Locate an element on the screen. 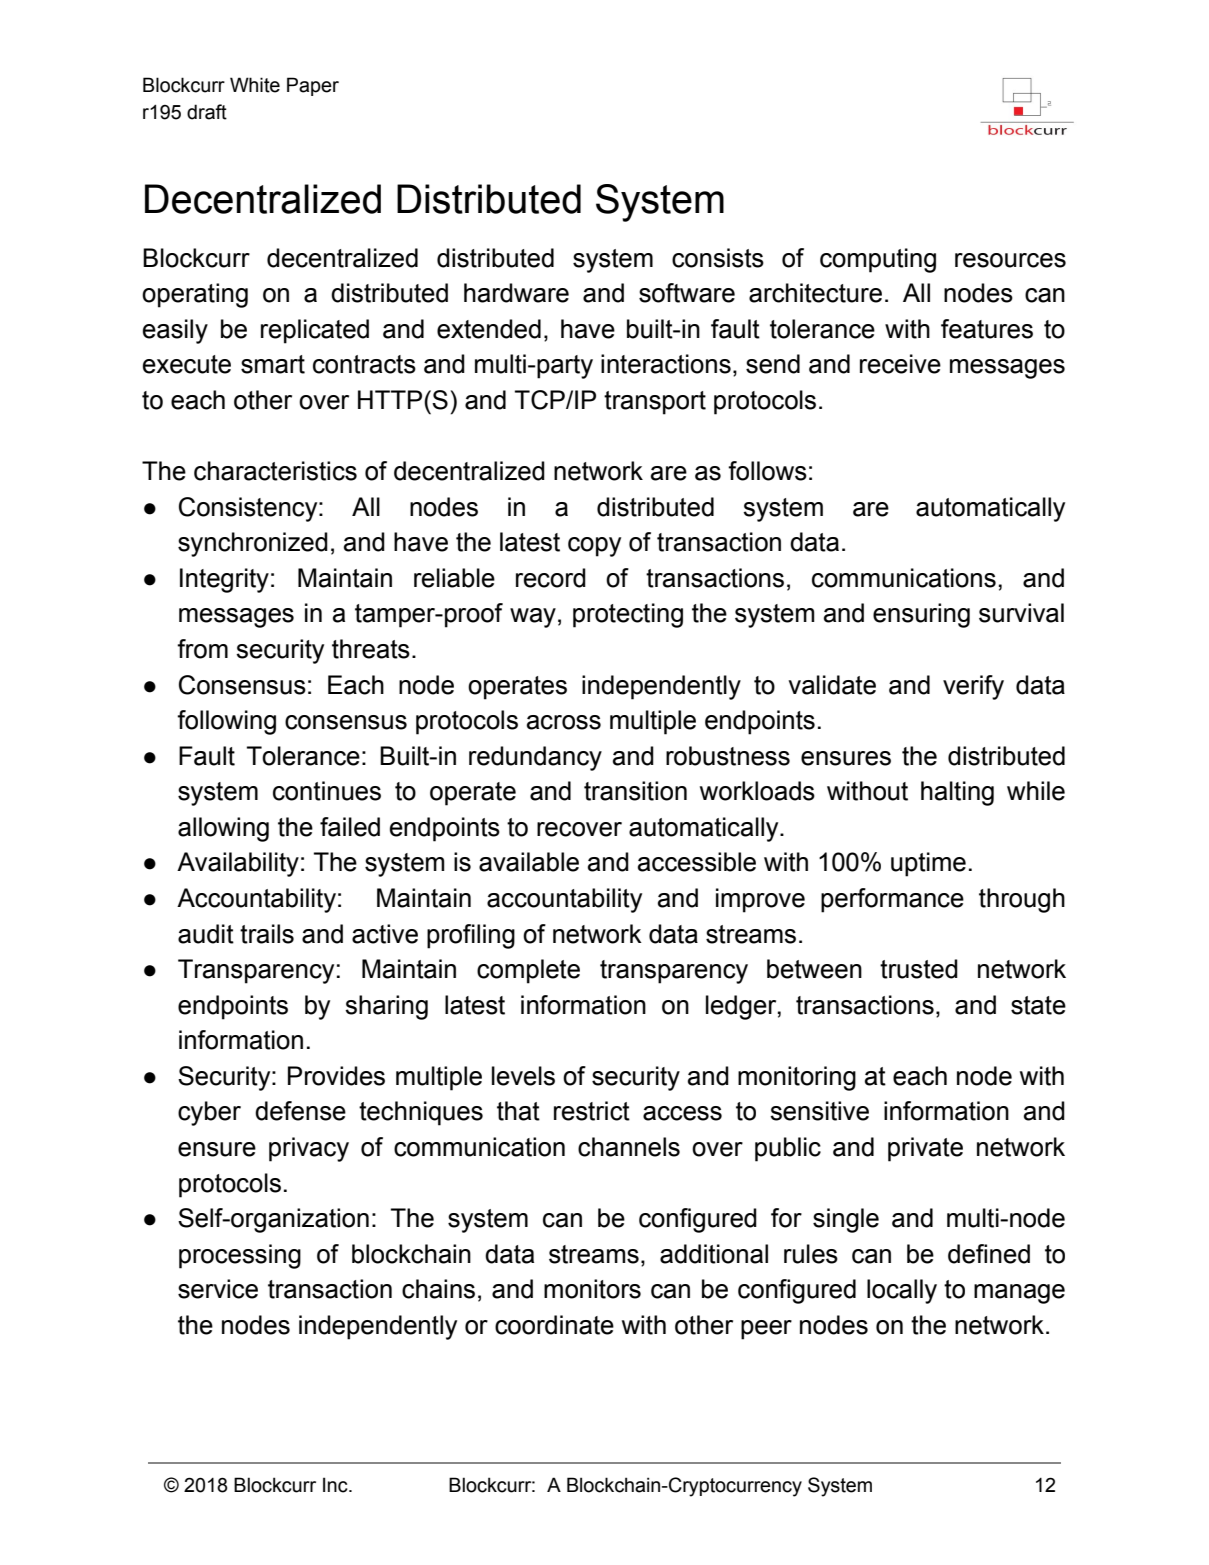 Image resolution: width=1209 pixels, height=1565 pixels. continues is located at coordinates (327, 791).
